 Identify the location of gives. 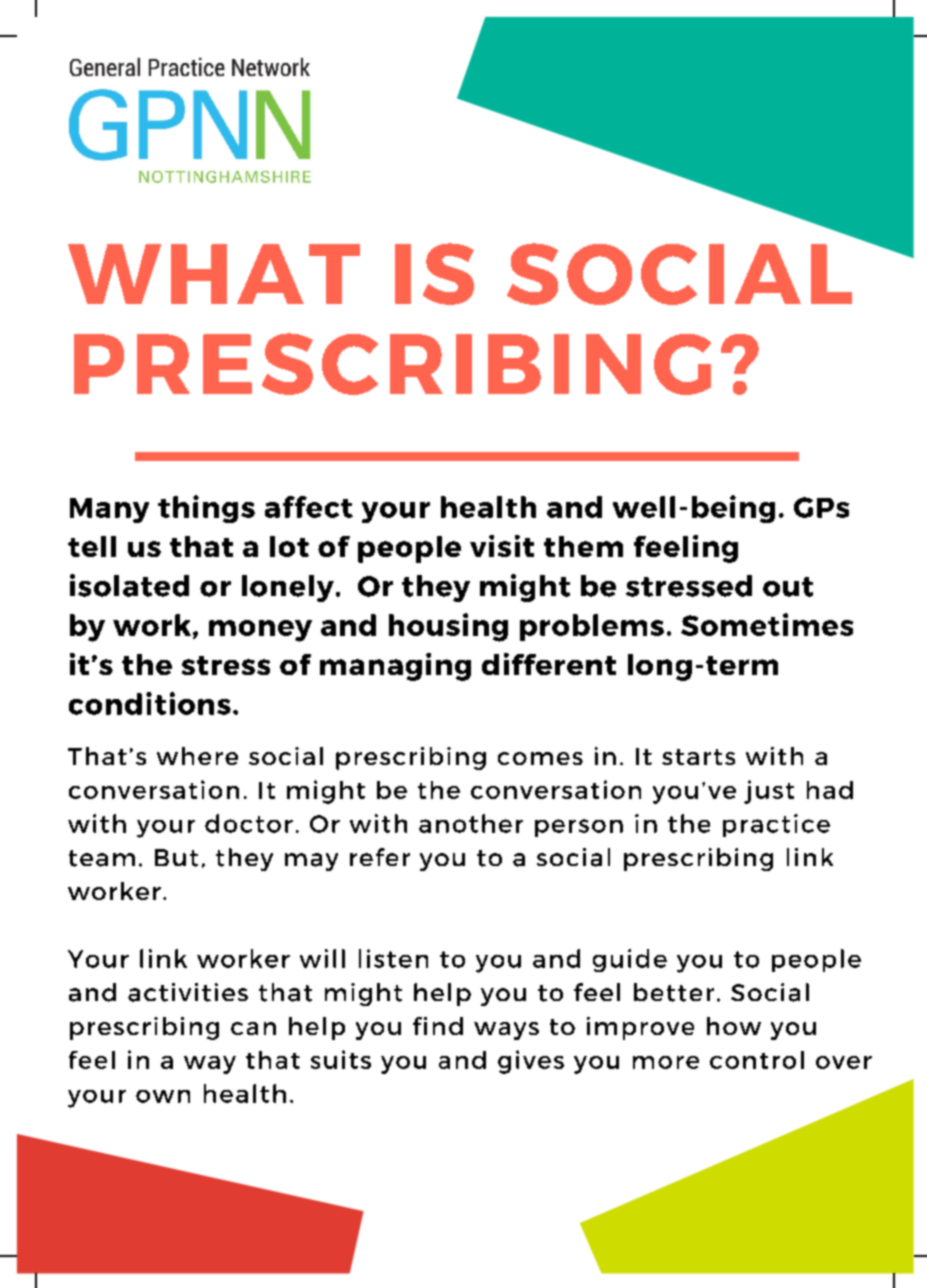
(531, 1062).
